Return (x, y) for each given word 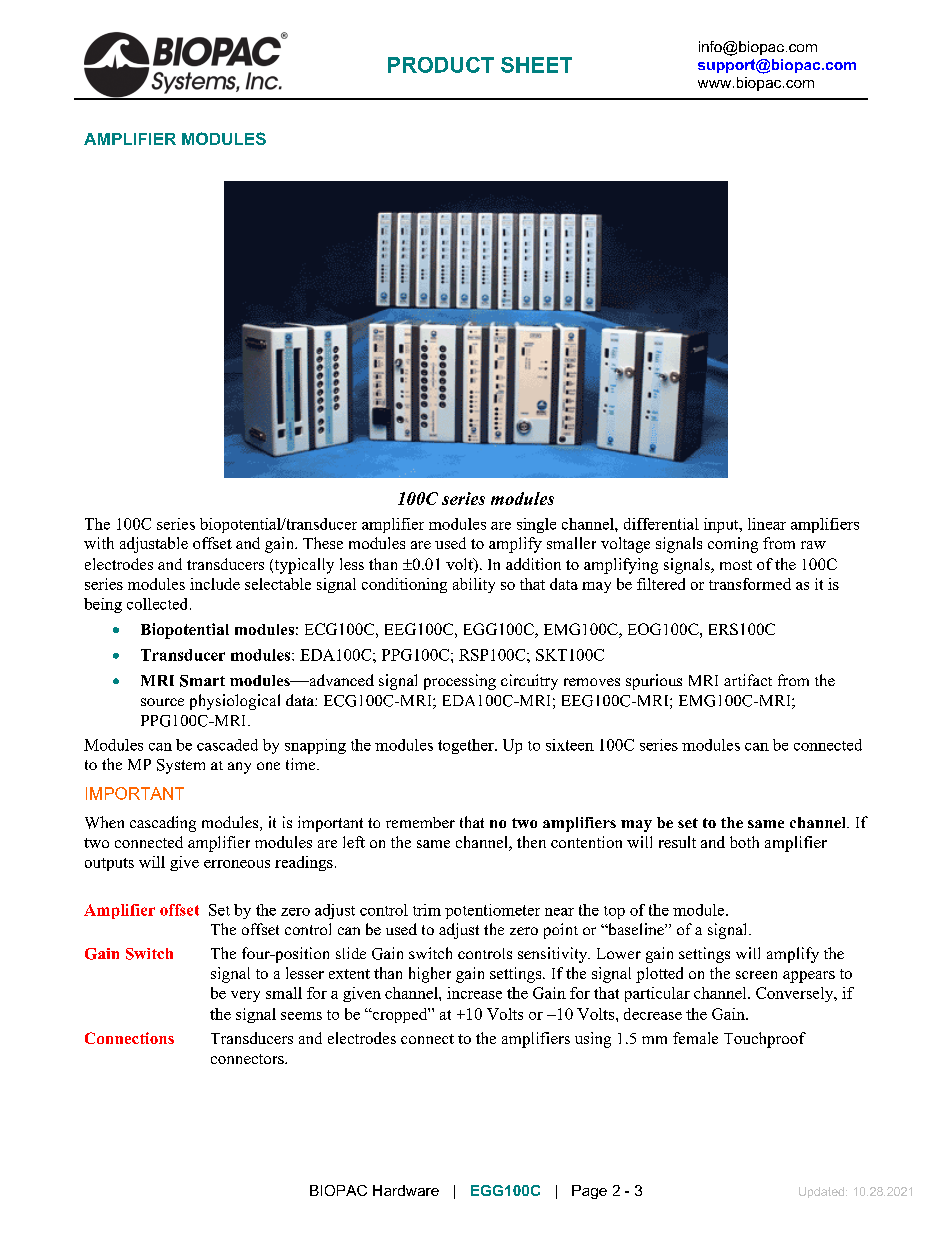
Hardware (406, 1190)
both (744, 842)
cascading (163, 824)
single (536, 525)
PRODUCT (441, 65)
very (245, 996)
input (722, 525)
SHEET (536, 65)
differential (661, 524)
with (99, 543)
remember (420, 822)
